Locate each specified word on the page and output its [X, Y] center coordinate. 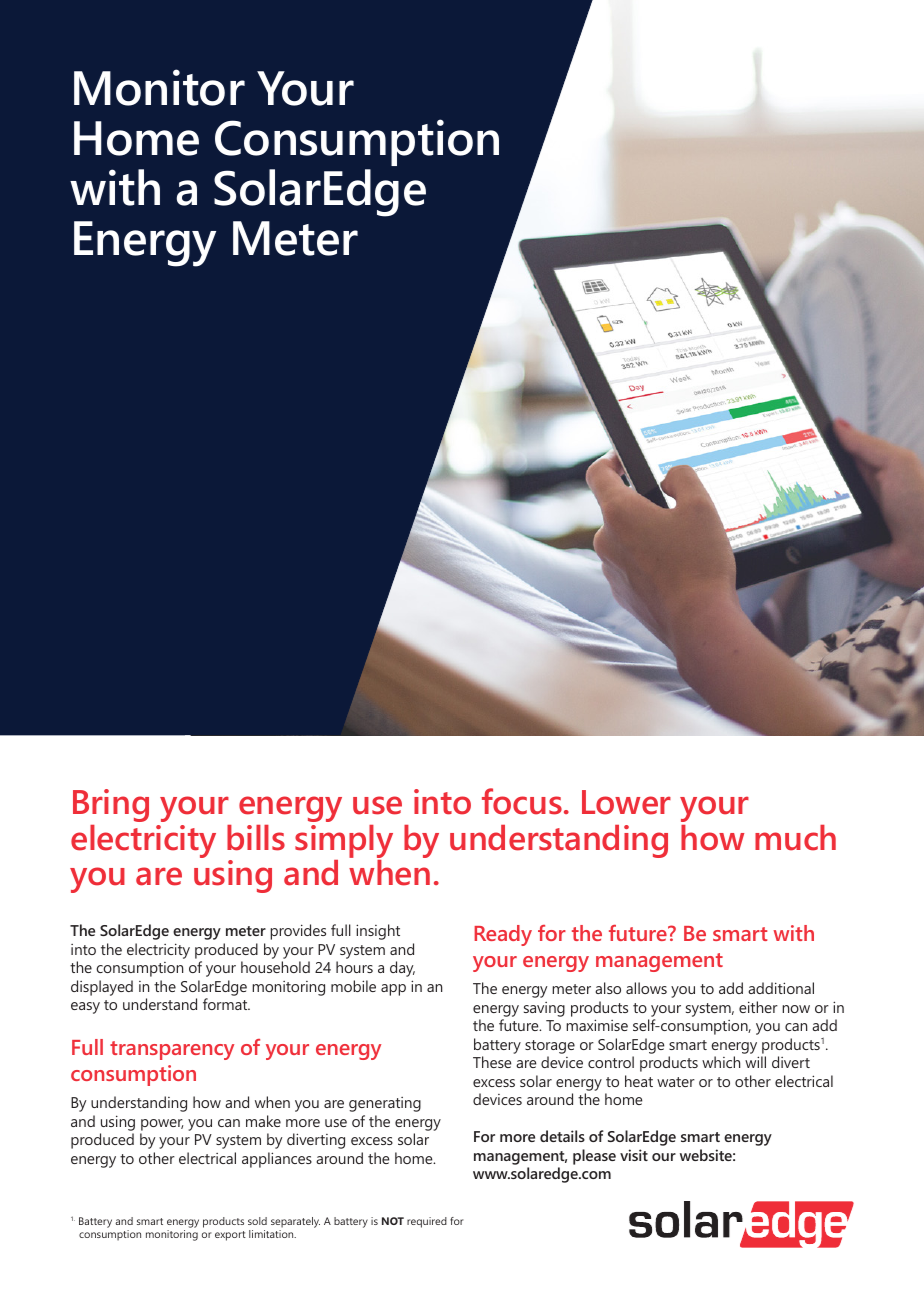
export [230, 1236]
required [427, 1222]
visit [634, 1155]
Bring [111, 805]
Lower [626, 802]
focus [522, 801]
